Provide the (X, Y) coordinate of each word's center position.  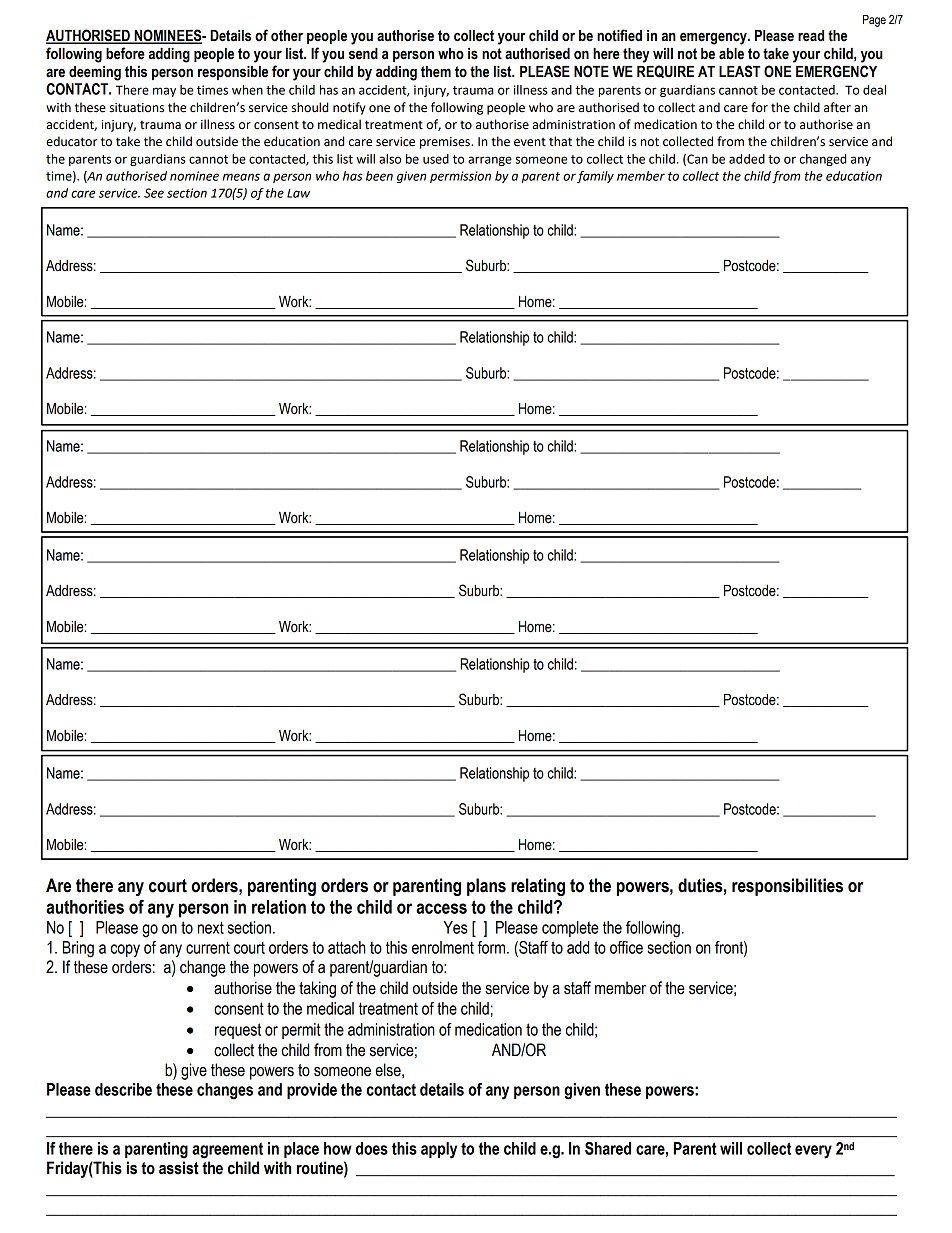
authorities (85, 907)
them (436, 72)
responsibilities (787, 887)
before (125, 53)
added (747, 159)
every (813, 1152)
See (154, 193)
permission (460, 177)
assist (179, 1168)
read (811, 36)
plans (486, 887)
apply (439, 1150)
